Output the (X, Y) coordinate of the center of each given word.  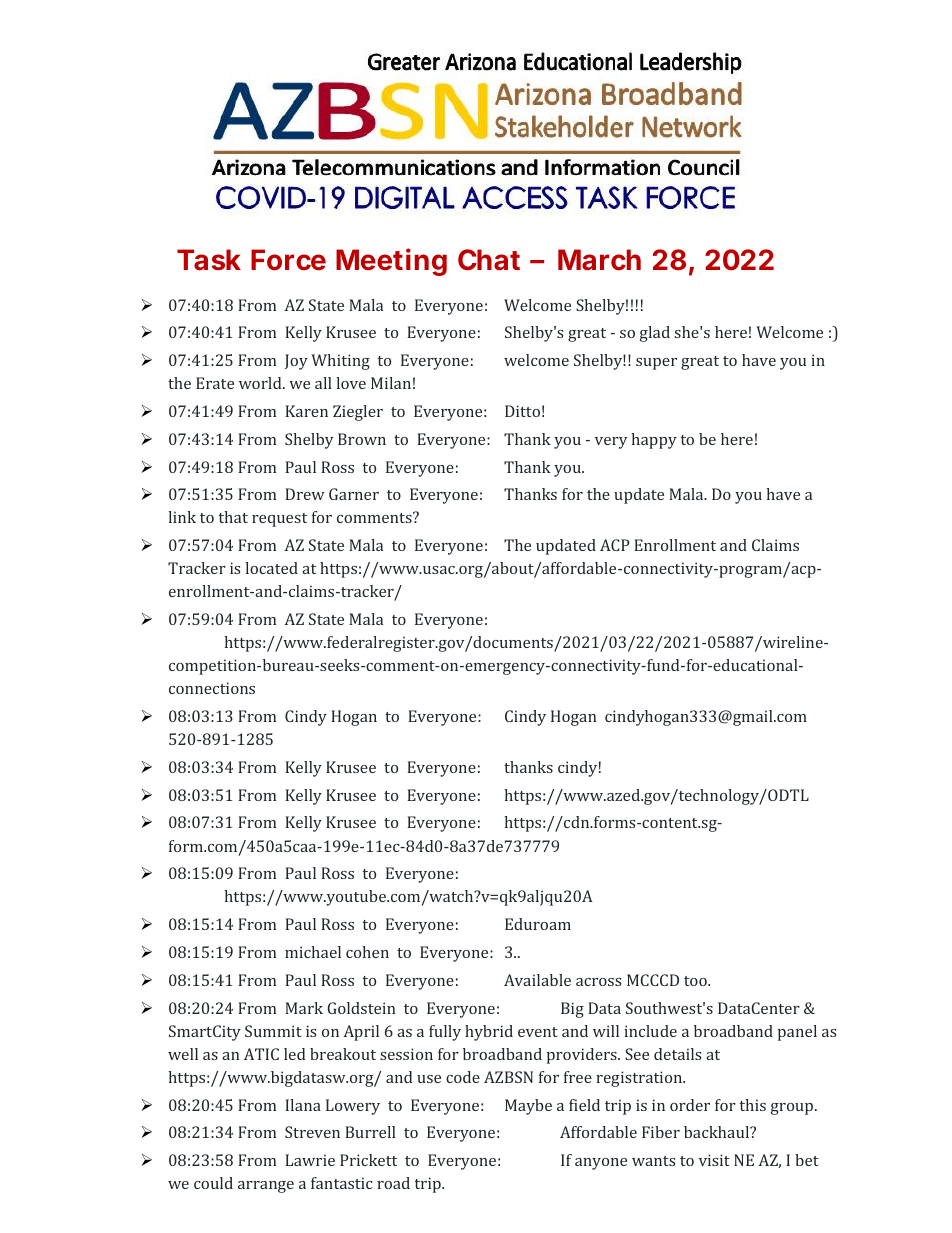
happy (654, 441)
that (233, 517)
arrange (266, 1187)
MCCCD (653, 980)
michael (313, 952)
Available (537, 980)
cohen (367, 952)
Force (288, 260)
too (696, 981)
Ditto (522, 411)
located (271, 568)
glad (655, 334)
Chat (489, 260)
